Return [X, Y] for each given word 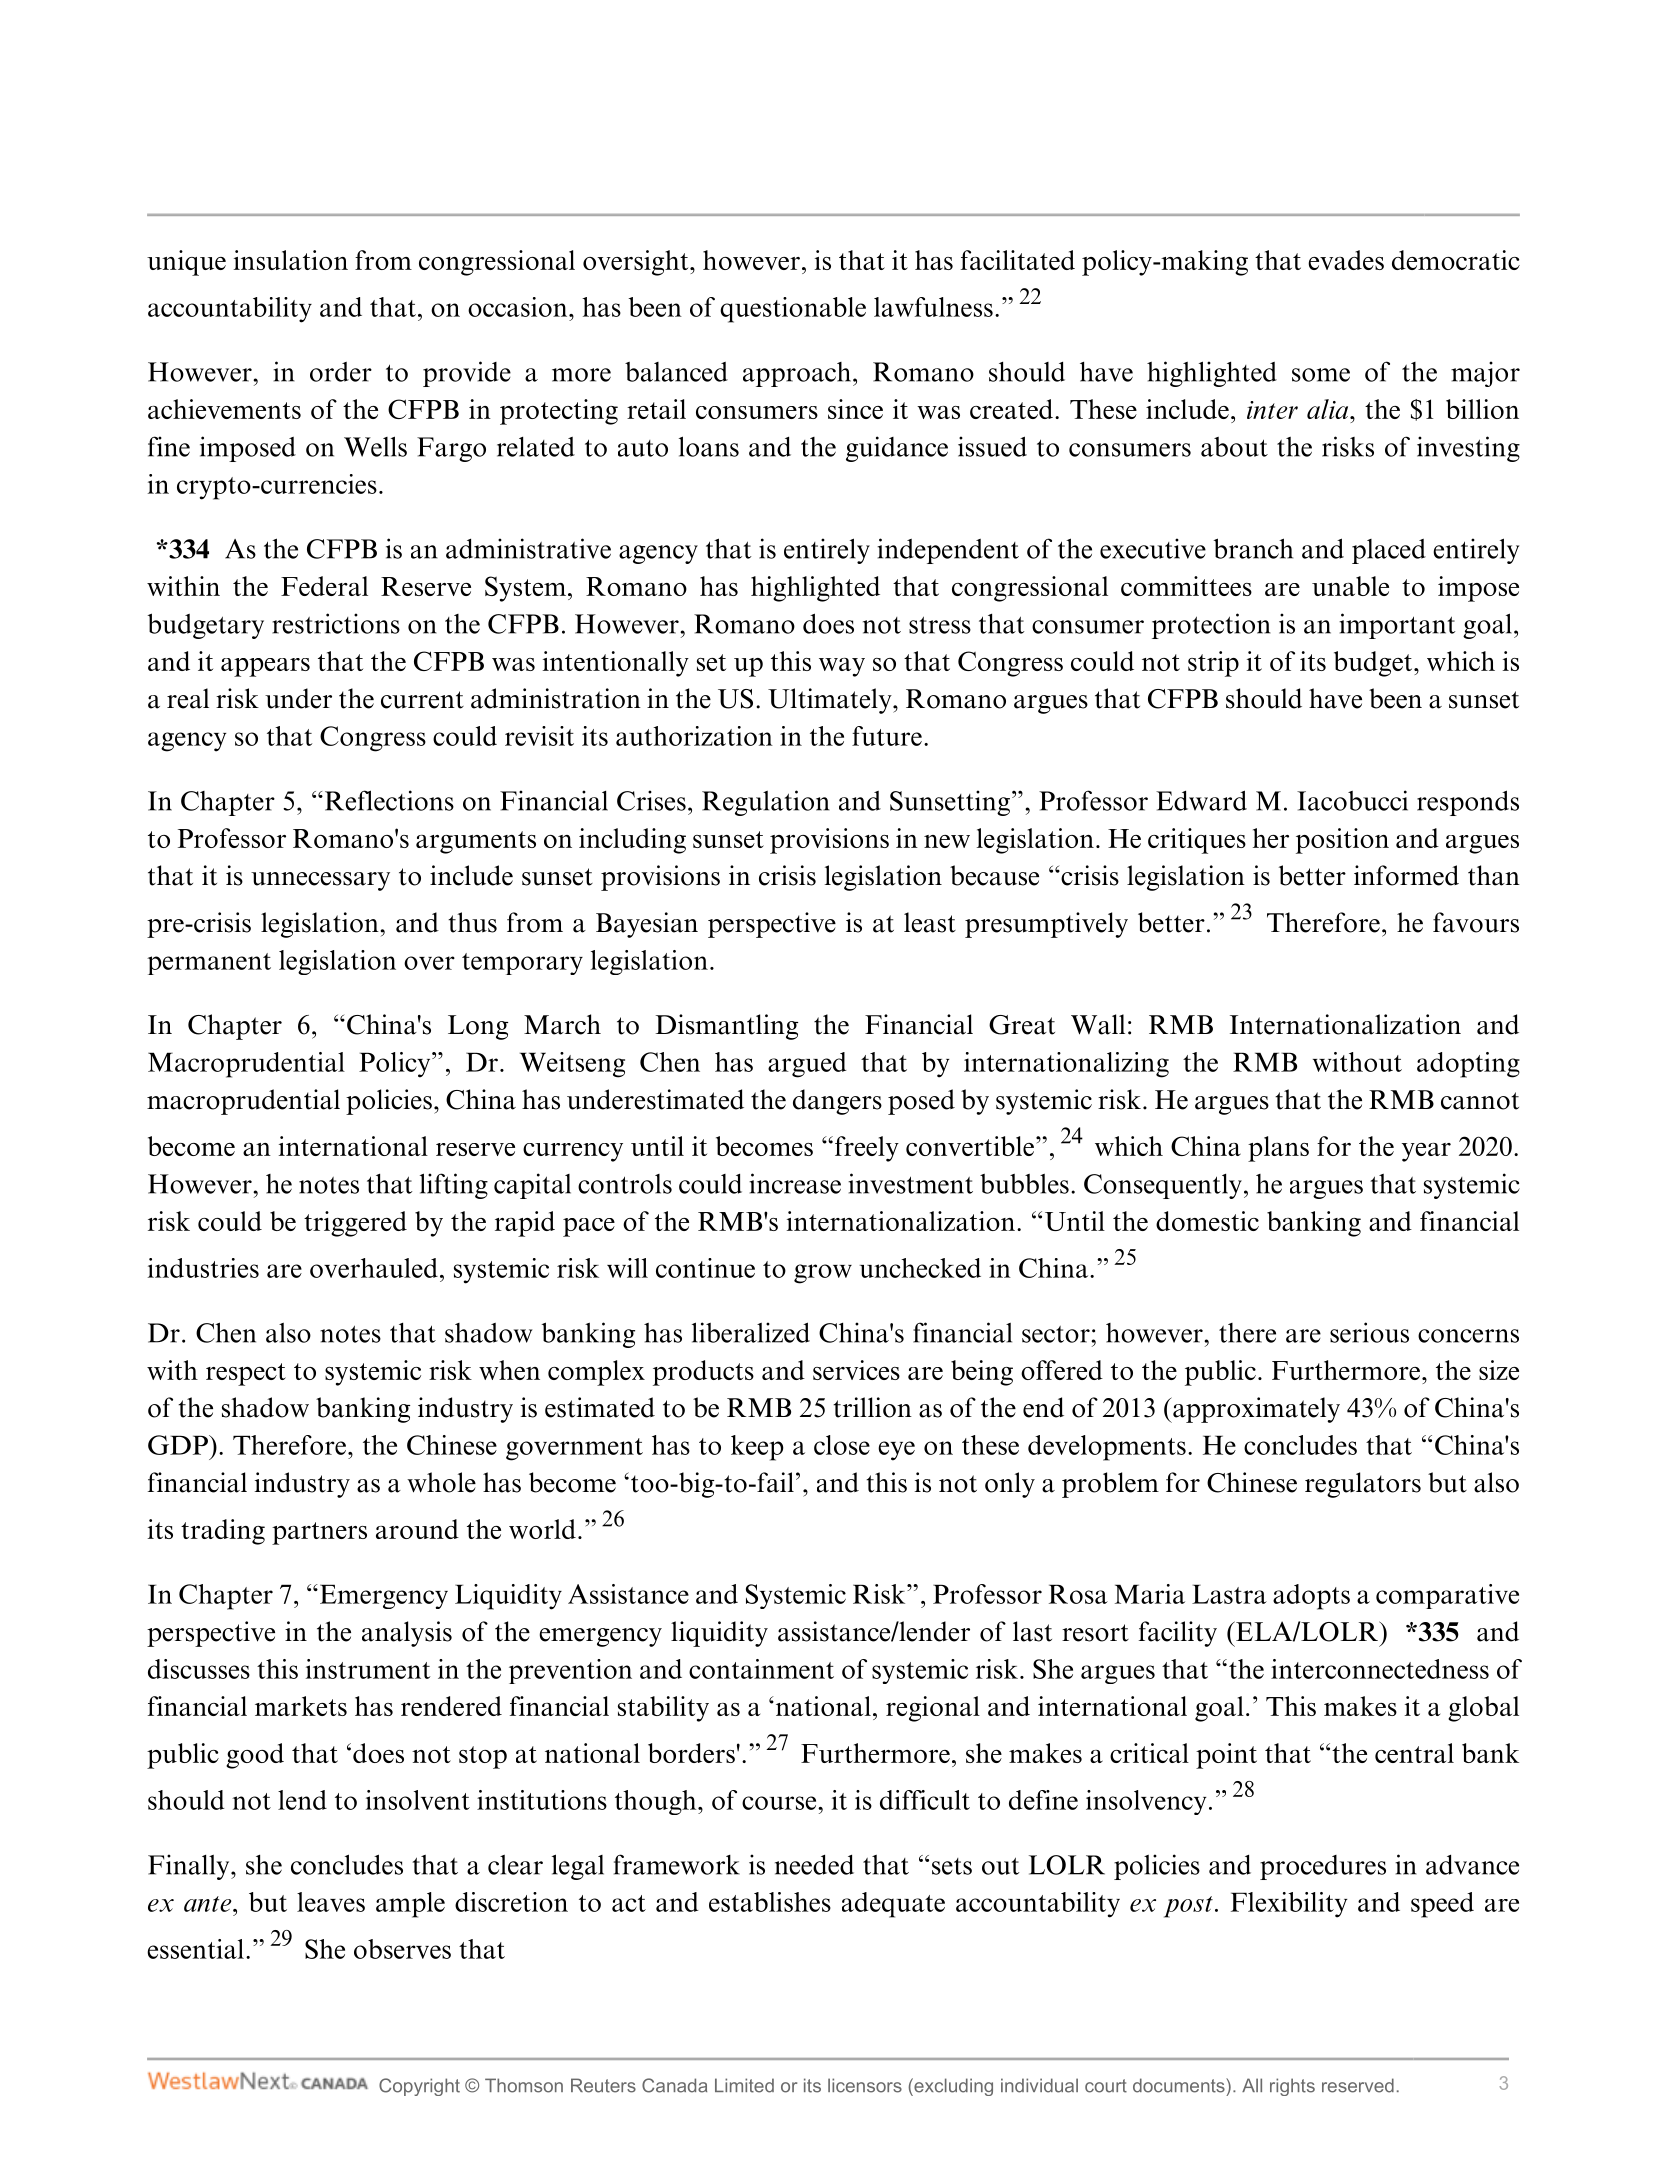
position [1342, 841]
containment [761, 1669]
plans [1278, 1149]
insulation [291, 260]
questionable [793, 310]
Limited [744, 2085]
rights [1292, 2087]
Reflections [389, 800]
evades [1346, 260]
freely [867, 1149]
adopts [1311, 1597]
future [887, 736]
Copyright [419, 2087]
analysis [407, 1634]
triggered [355, 1224]
